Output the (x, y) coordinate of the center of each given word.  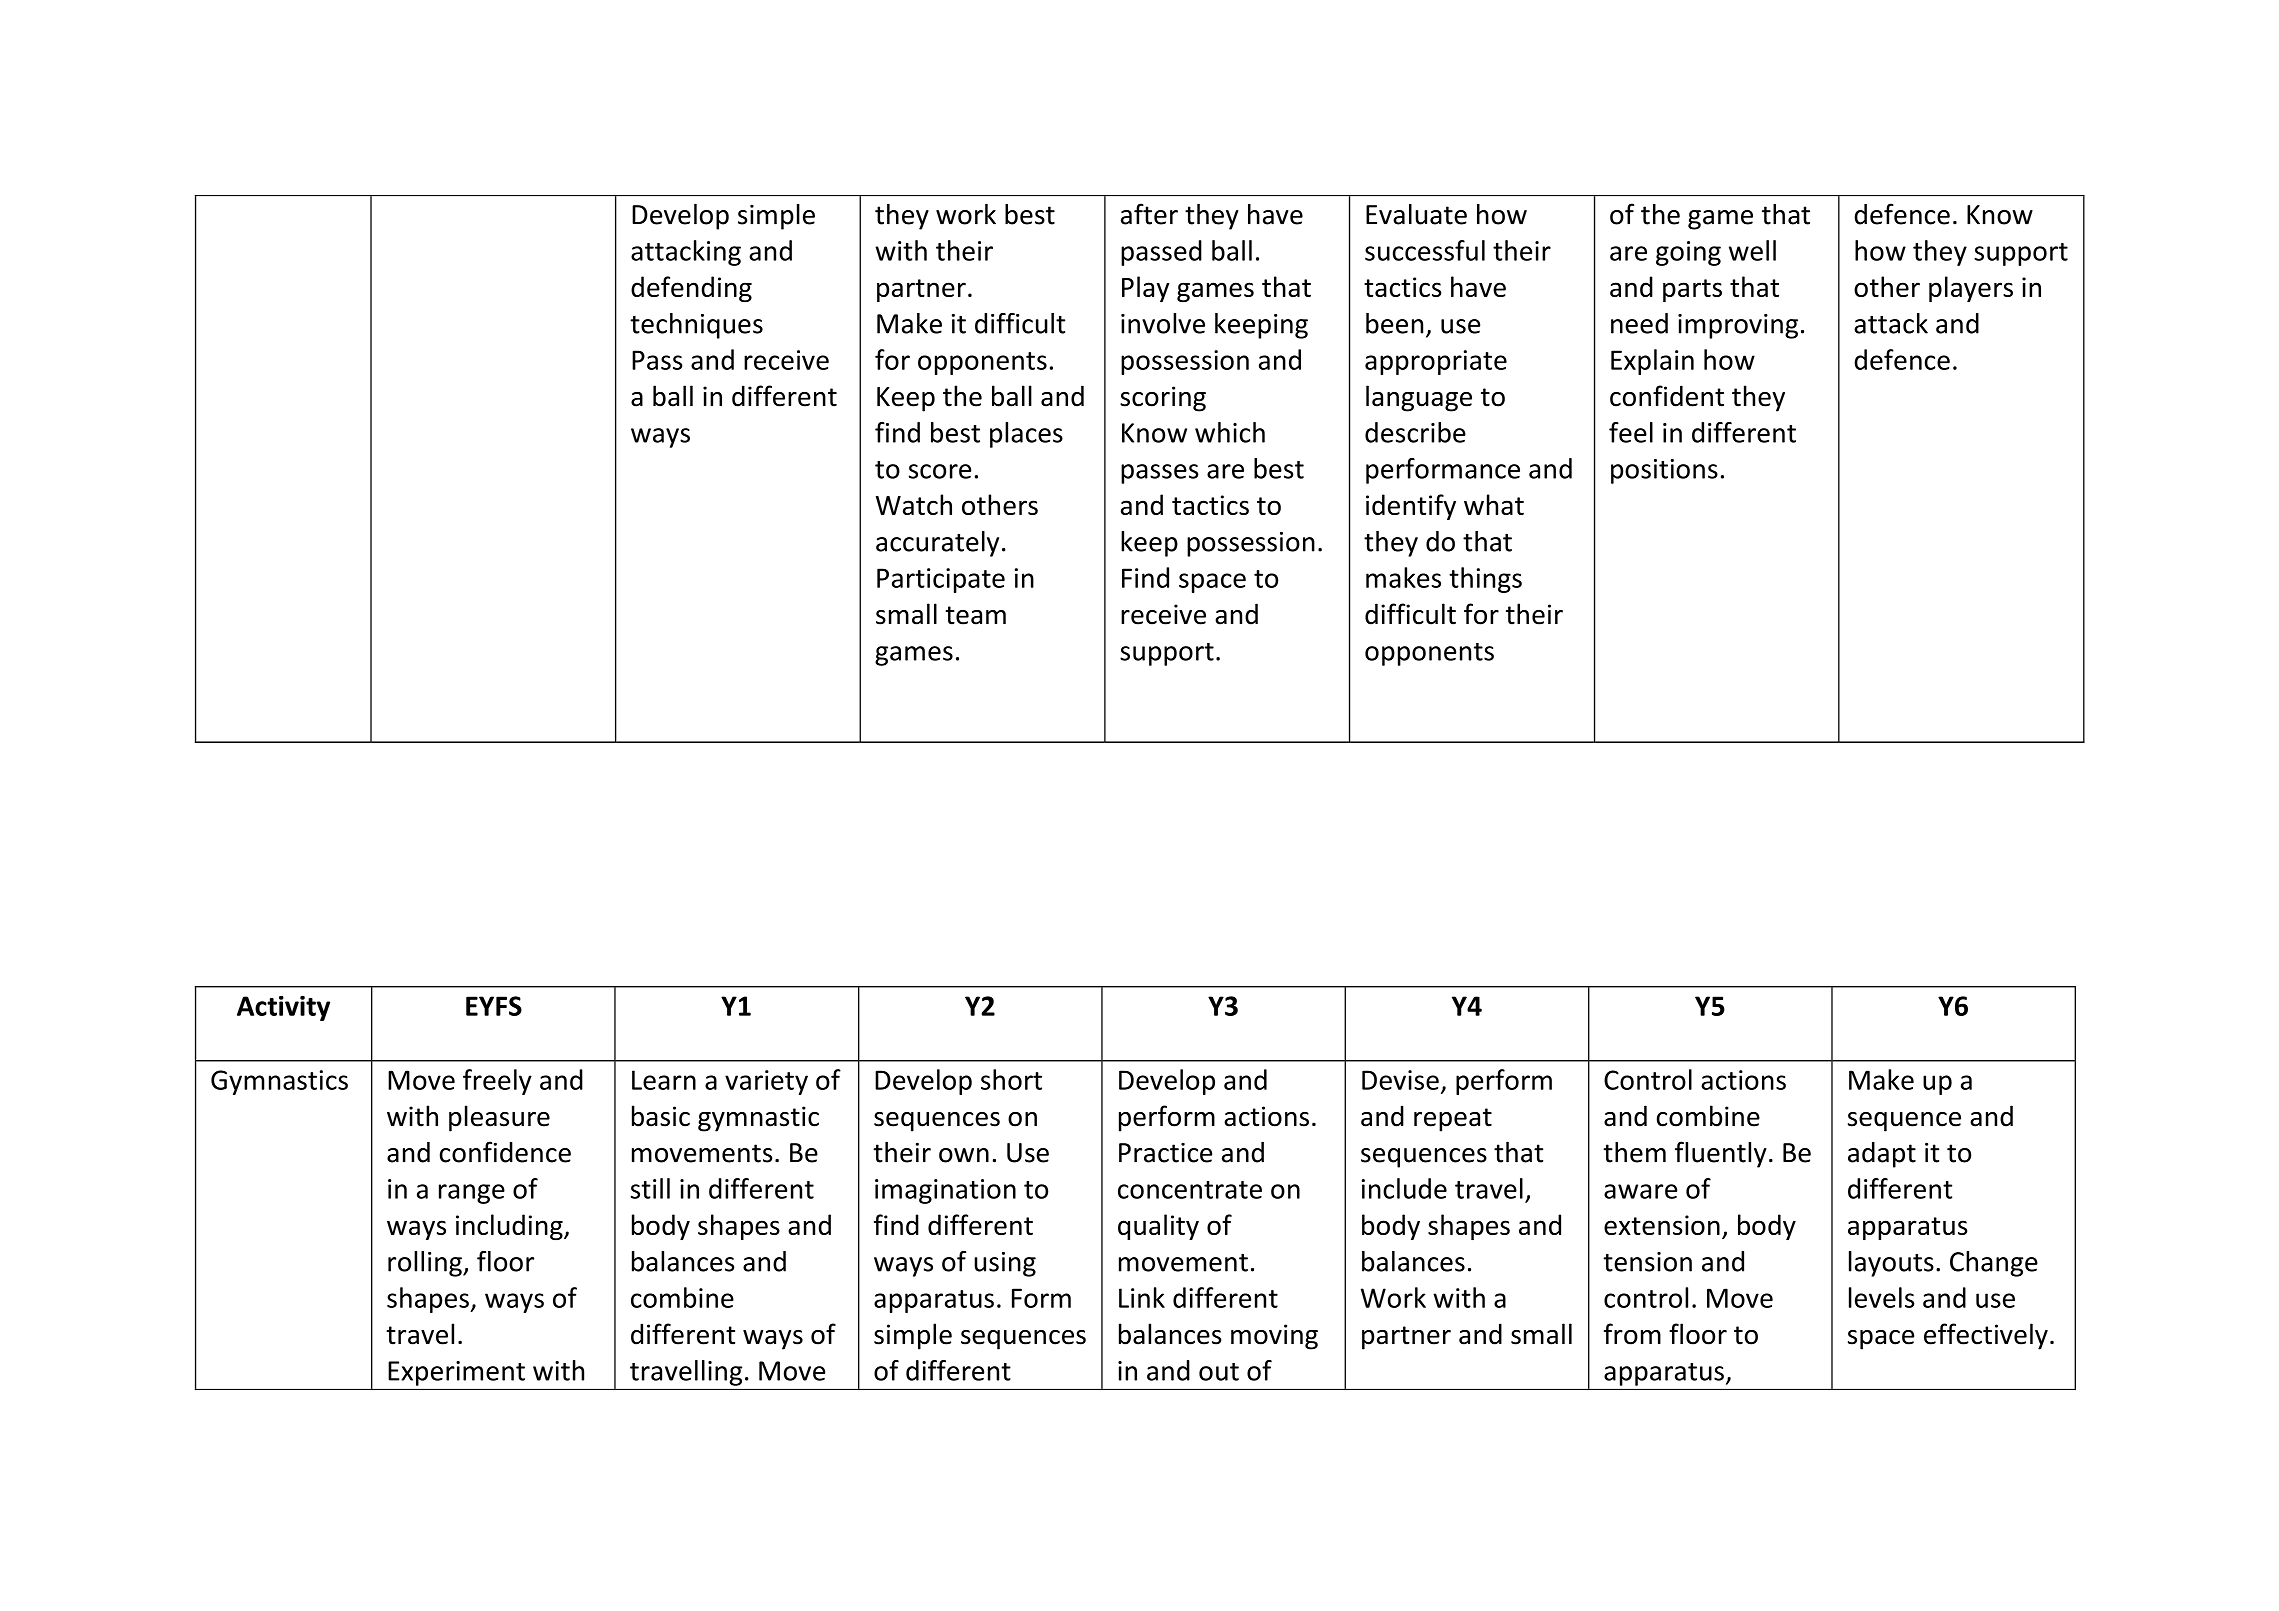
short (1011, 1079)
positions (1664, 471)
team (975, 615)
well (1752, 250)
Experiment (457, 1373)
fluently (1721, 1154)
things (1485, 580)
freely (497, 1082)
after (1149, 214)
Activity (283, 1008)
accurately (937, 544)
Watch (914, 504)
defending (691, 289)
